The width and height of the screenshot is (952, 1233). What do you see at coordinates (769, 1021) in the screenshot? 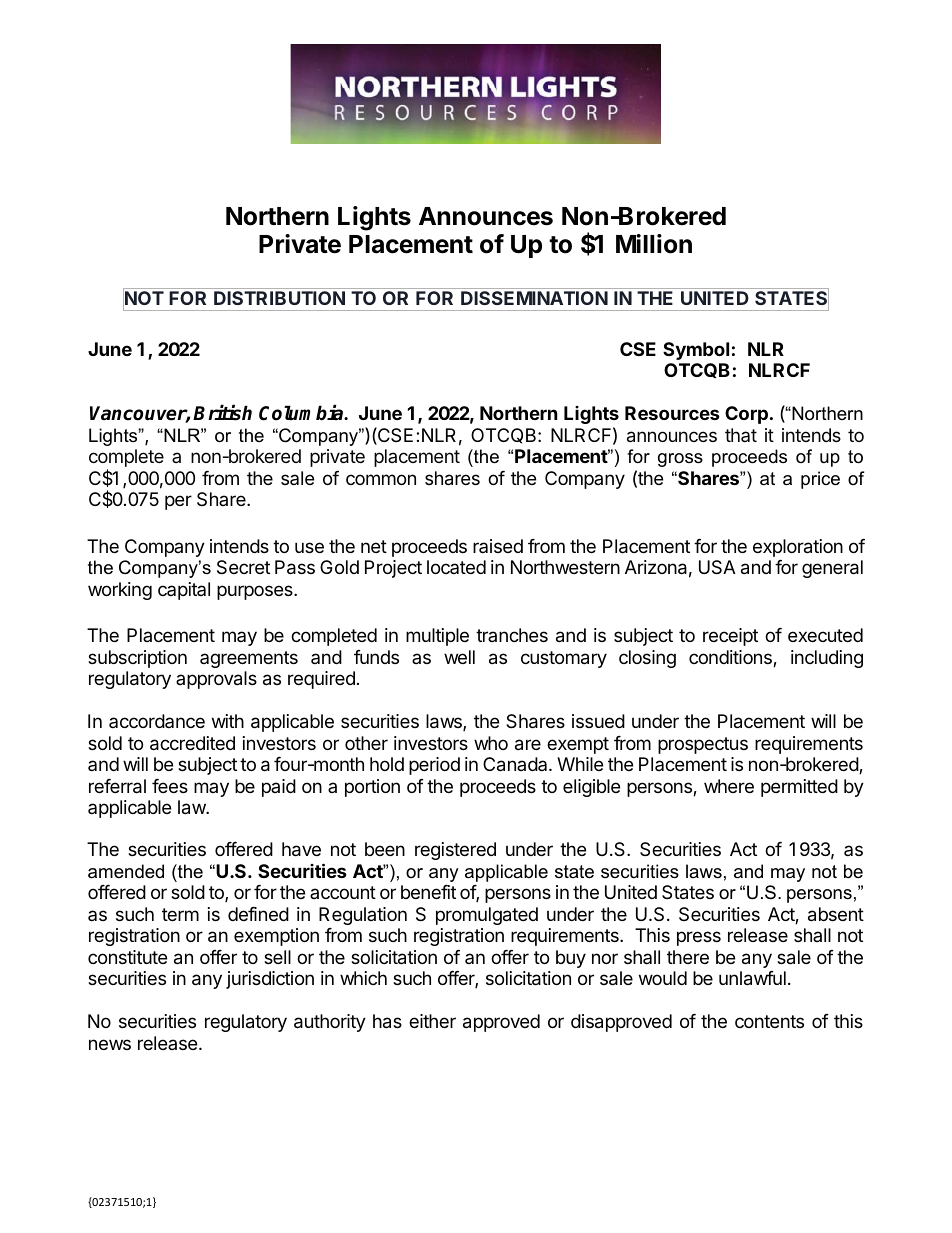
I see `contents` at bounding box center [769, 1021].
